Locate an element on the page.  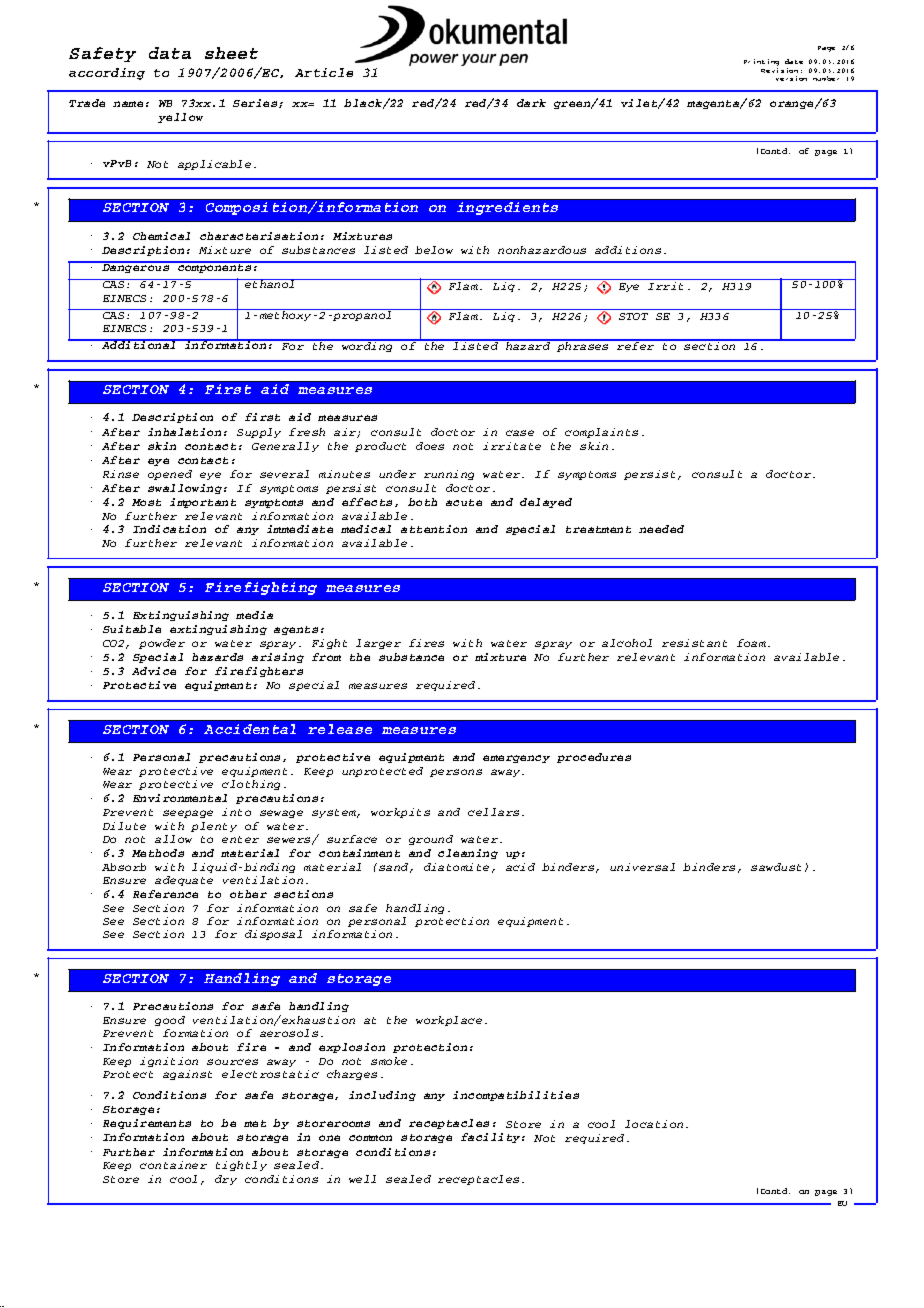
resistant is located at coordinates (694, 643).
